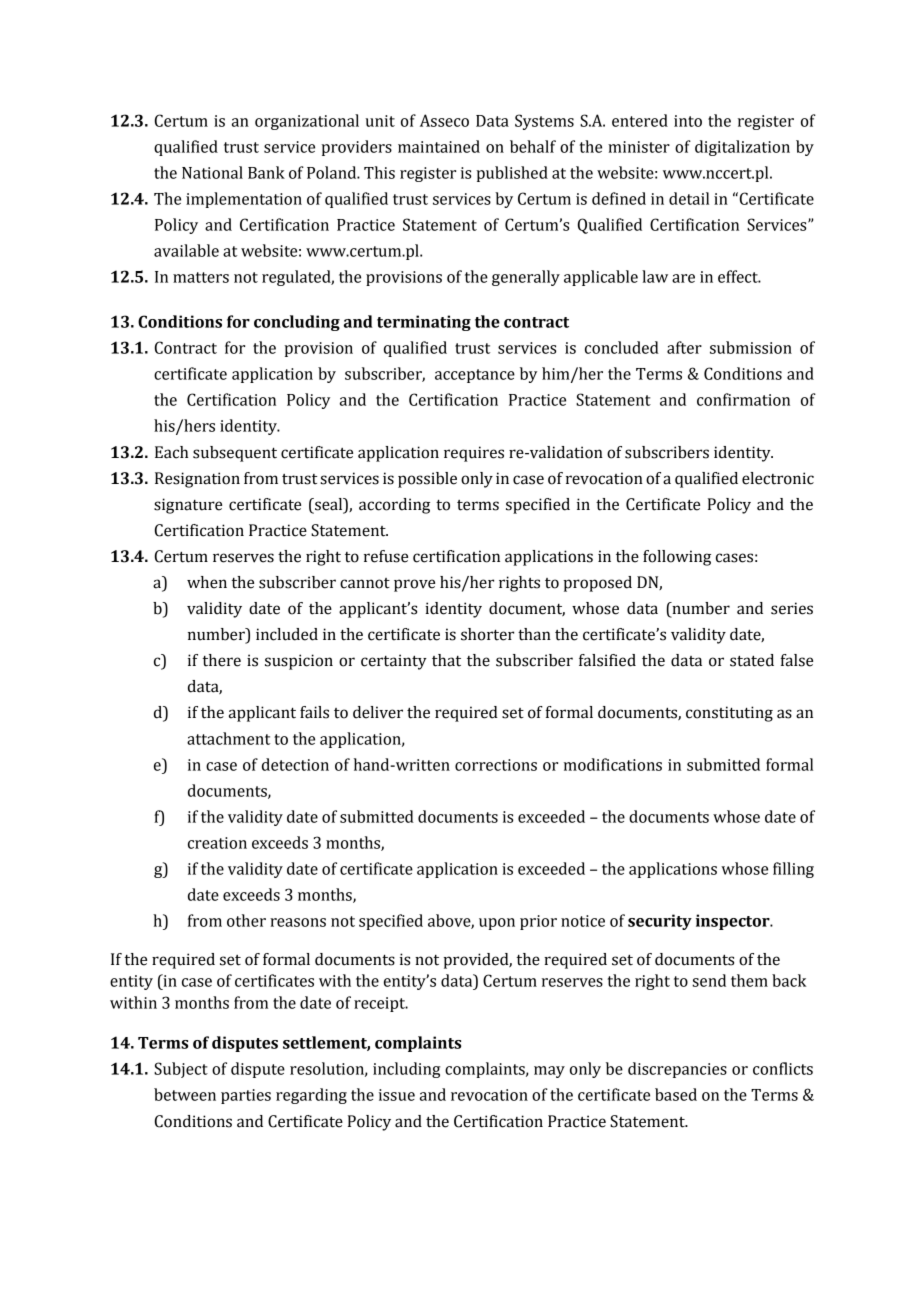 The image size is (924, 1308). Describe the element at coordinates (266, 172) in the document. I see `Bank` at that location.
